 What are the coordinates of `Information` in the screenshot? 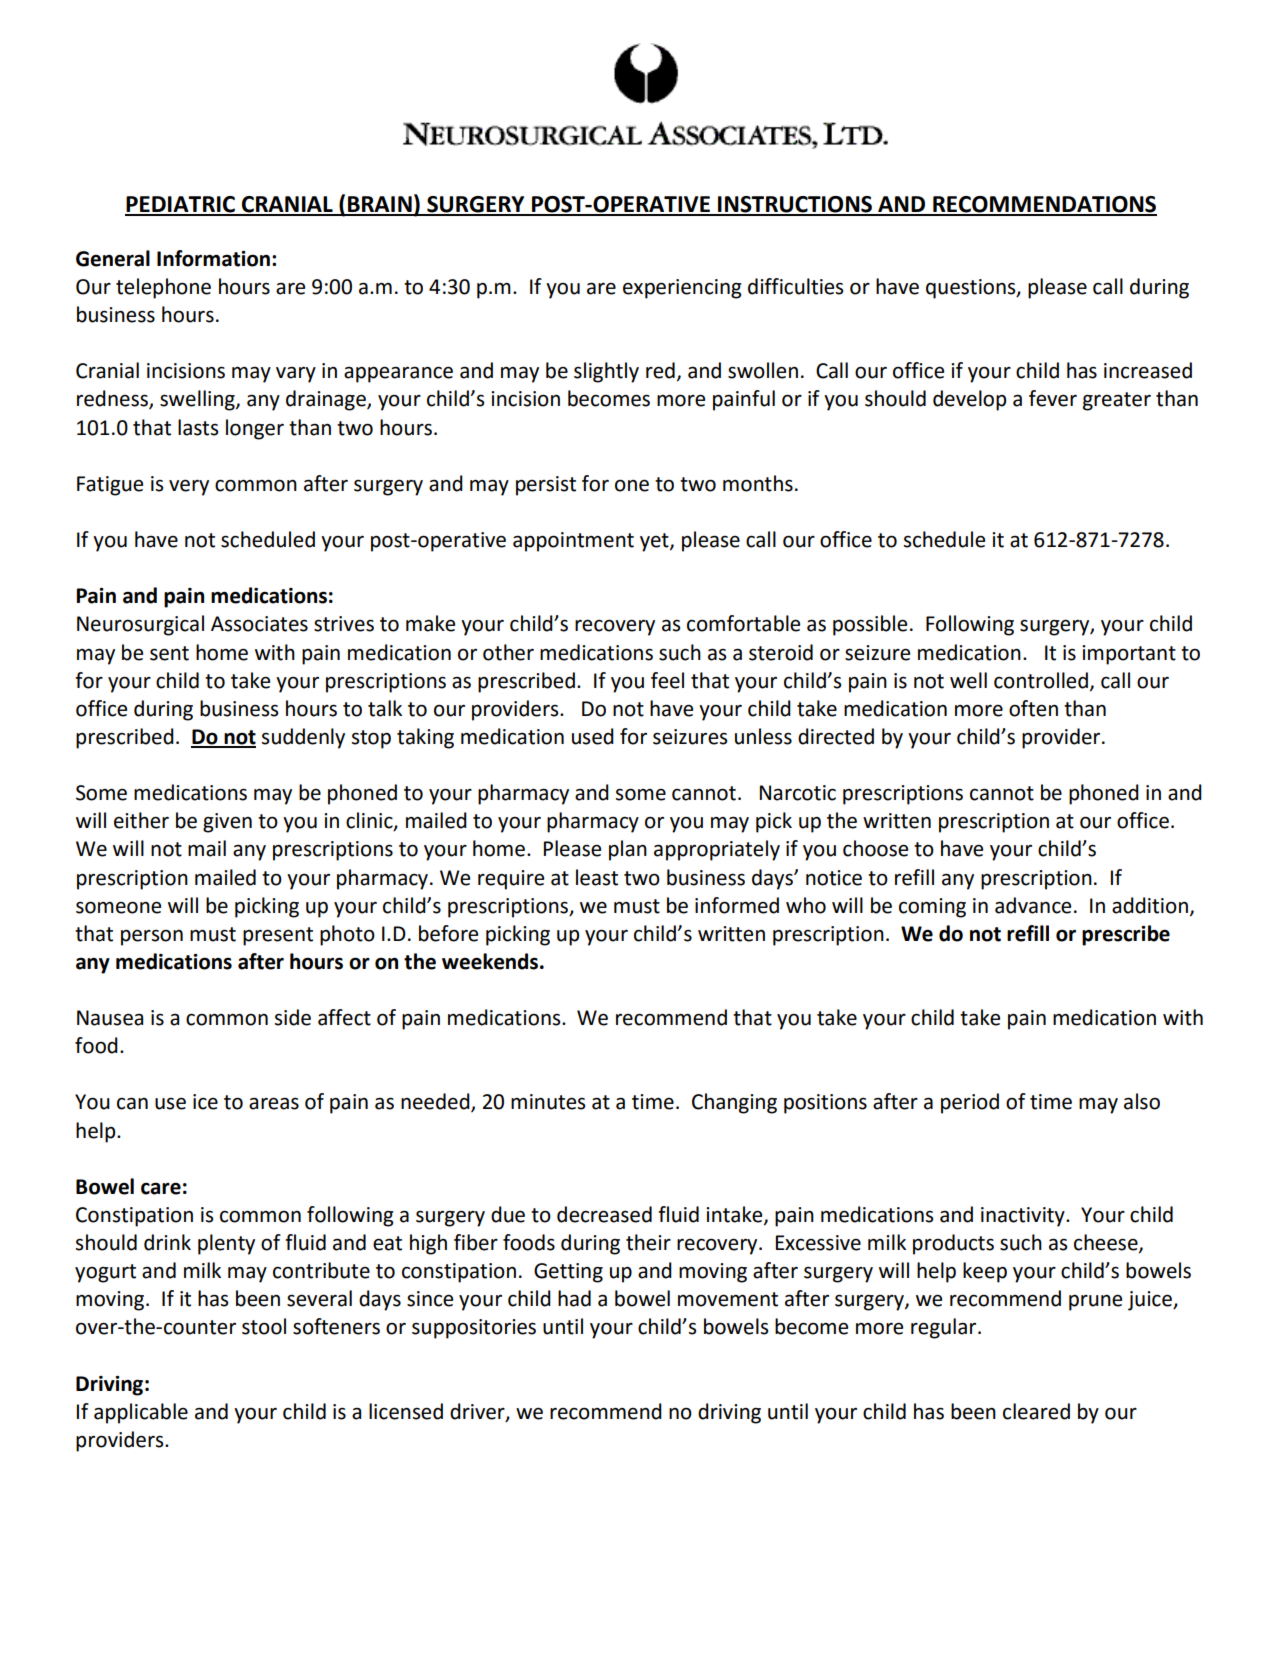 It's located at (213, 258).
